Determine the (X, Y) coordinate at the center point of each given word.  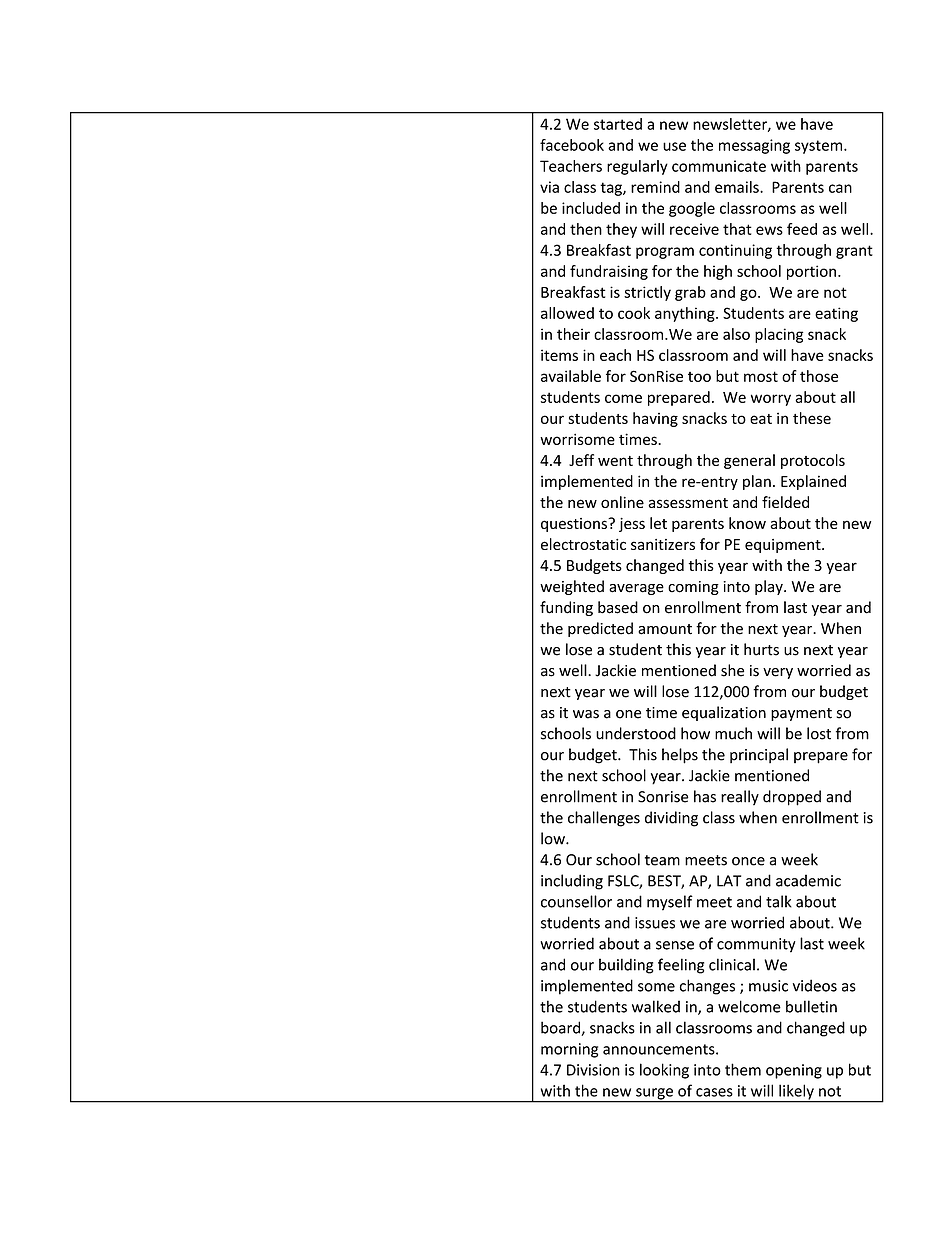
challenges (604, 819)
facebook (572, 145)
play (770, 587)
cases (714, 1092)
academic (808, 880)
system (820, 147)
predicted (600, 629)
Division (593, 1070)
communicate (719, 166)
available (571, 376)
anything (686, 314)
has (705, 796)
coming (693, 588)
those (819, 376)
